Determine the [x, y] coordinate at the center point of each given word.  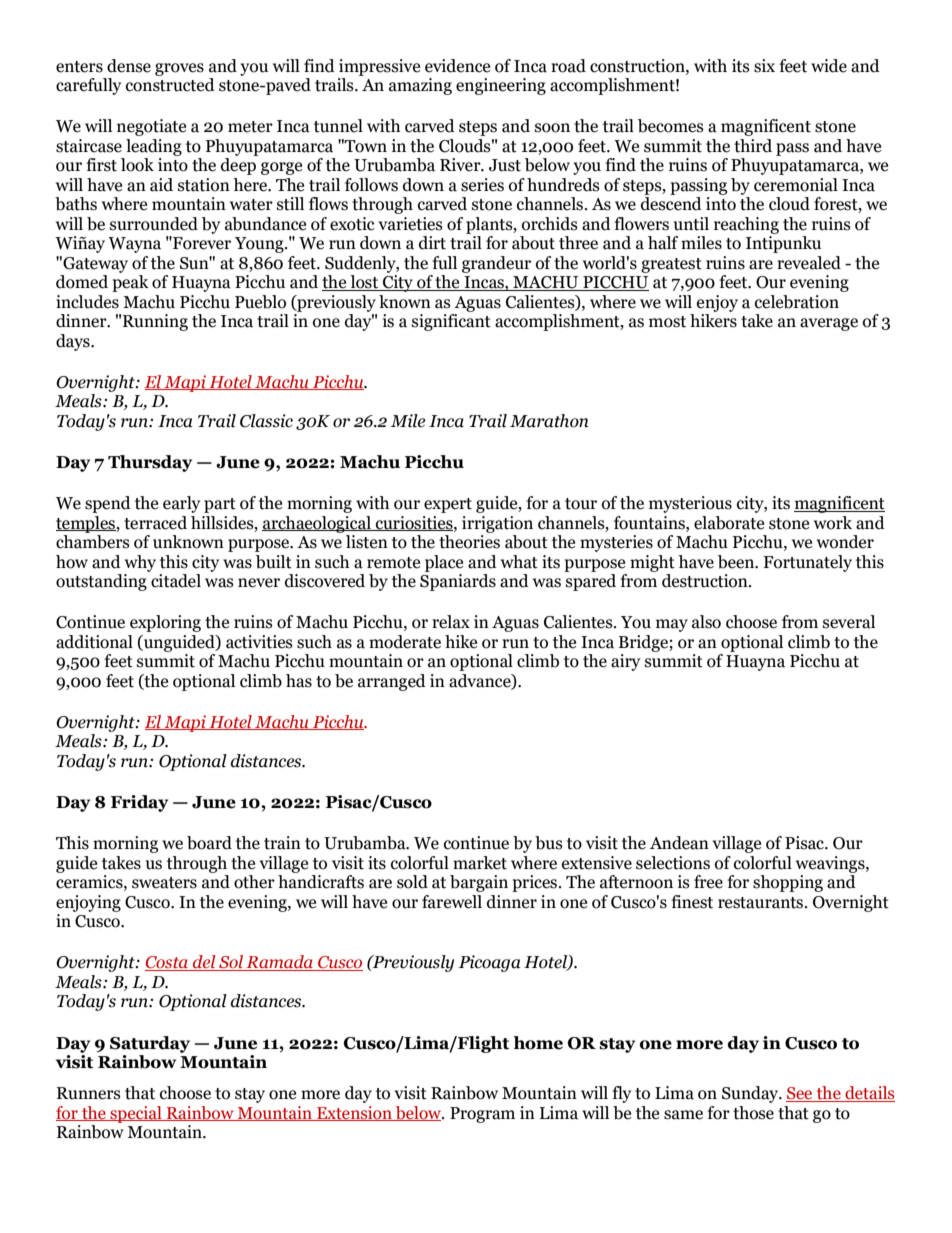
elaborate [729, 523]
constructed [170, 85]
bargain [479, 883]
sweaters [164, 883]
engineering [501, 86]
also [706, 622]
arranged [392, 682]
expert [448, 505]
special [136, 1114]
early [181, 504]
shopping [788, 883]
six [764, 66]
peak [130, 283]
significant [451, 322]
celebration [797, 302]
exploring [165, 623]
